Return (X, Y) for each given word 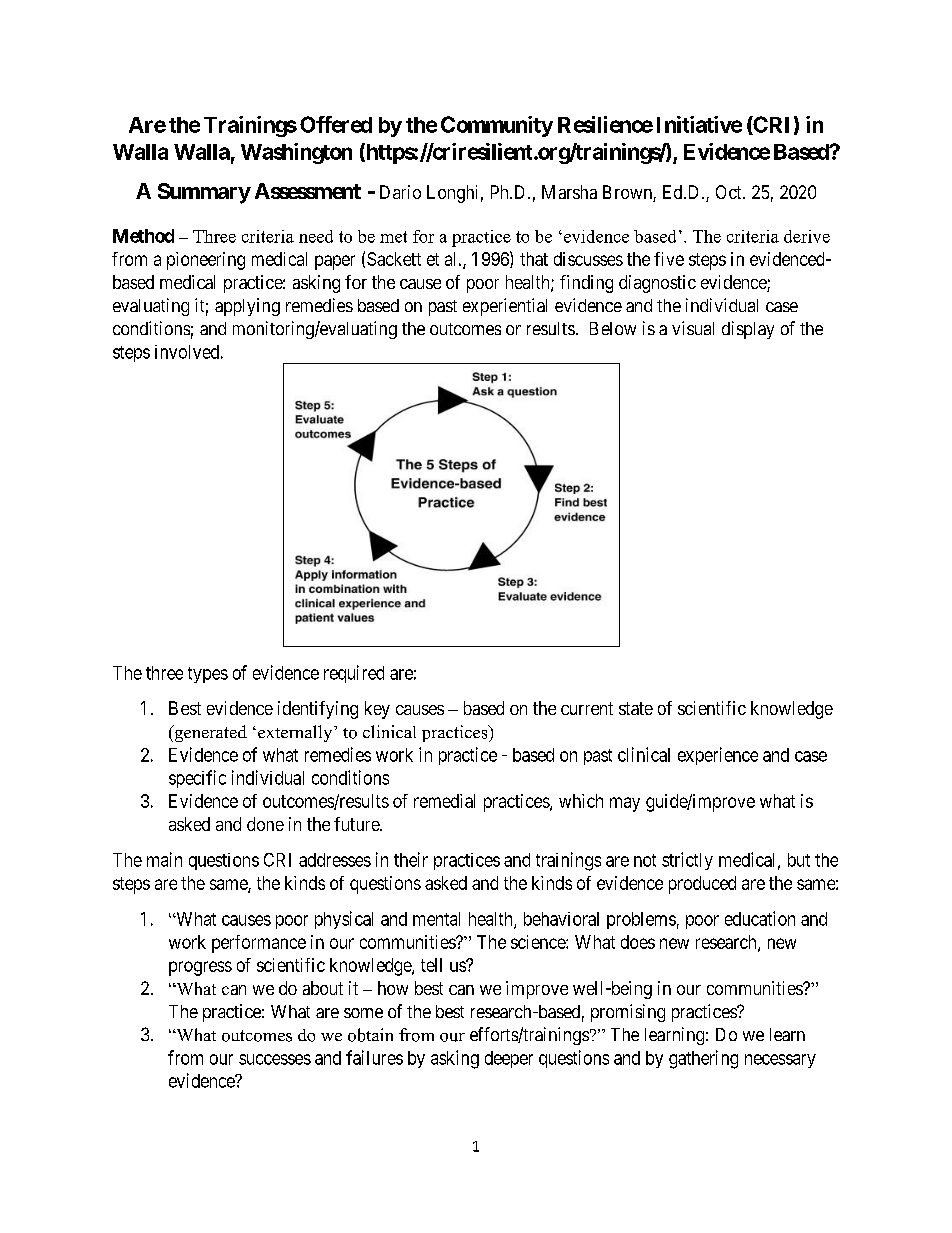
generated (209, 733)
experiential (505, 307)
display (748, 330)
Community (497, 126)
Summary (204, 193)
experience (718, 756)
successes (275, 1059)
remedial (444, 801)
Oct (730, 192)
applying (247, 307)
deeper (509, 1059)
